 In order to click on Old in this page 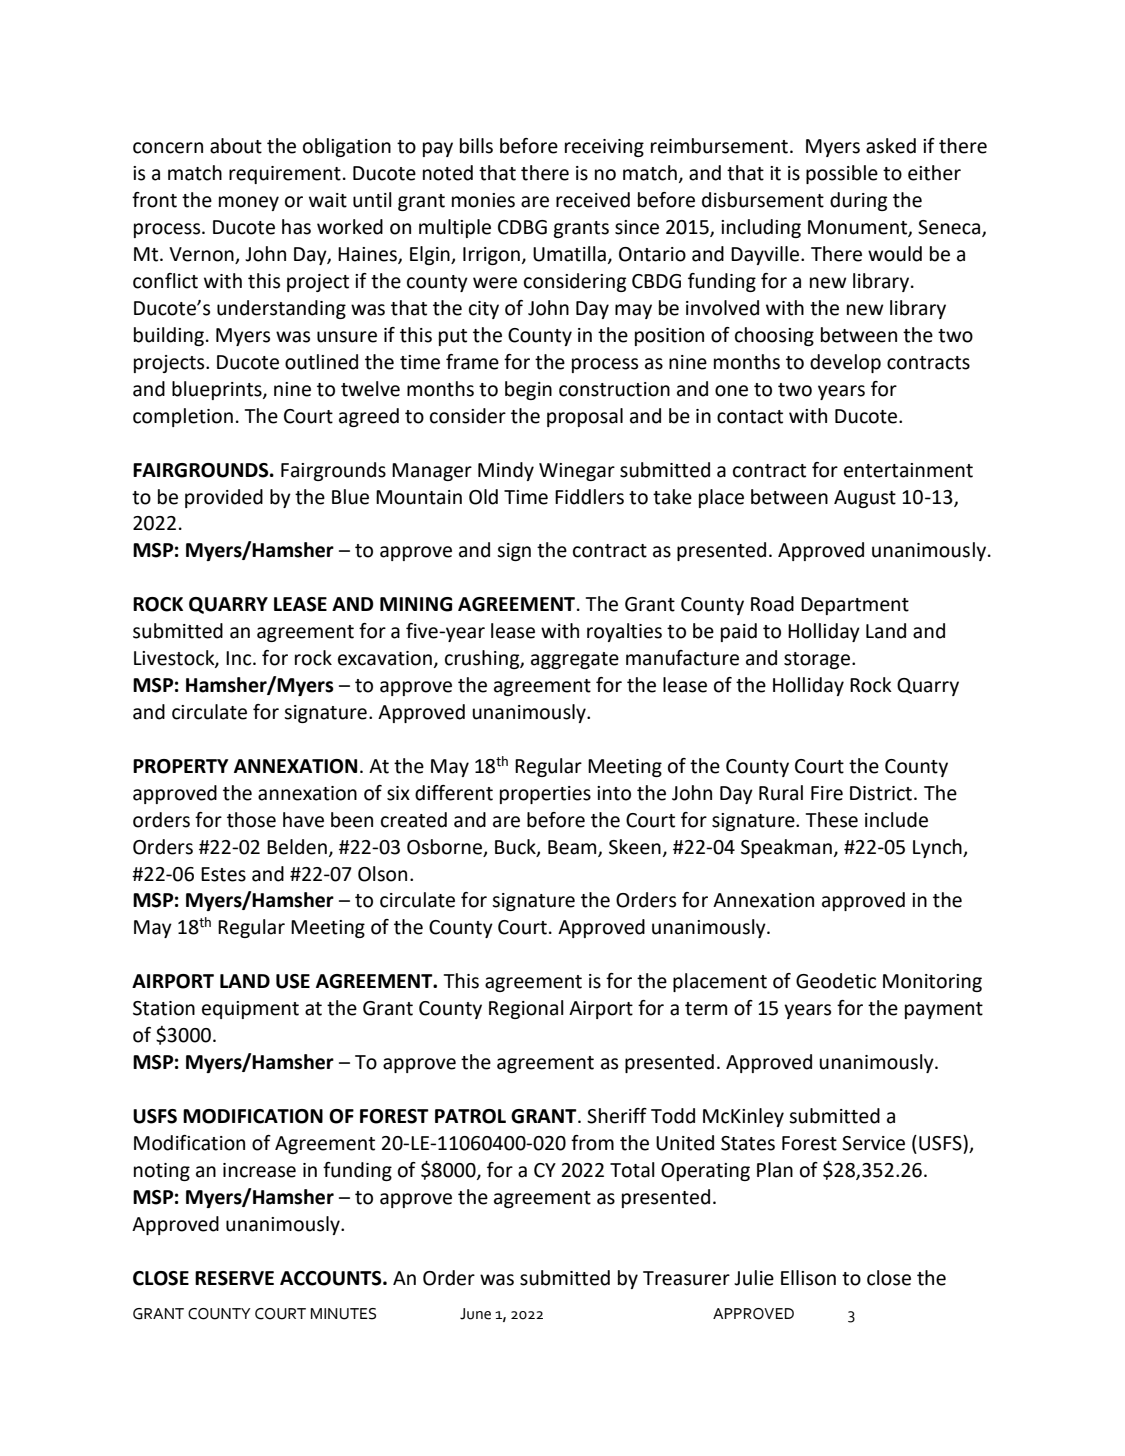, I will do `click(483, 497)`.
